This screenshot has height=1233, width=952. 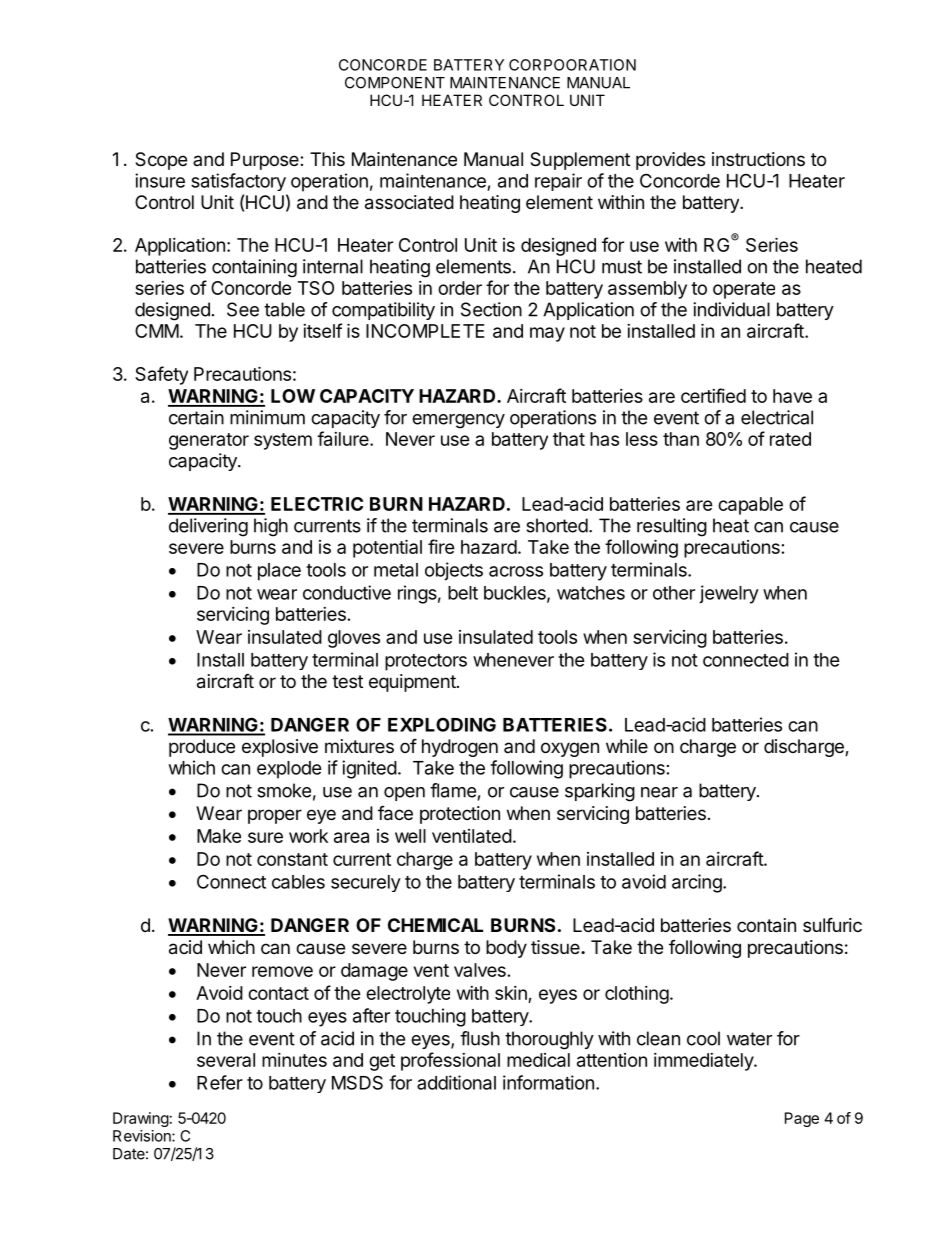 What do you see at coordinates (280, 748) in the screenshot?
I see `explosive` at bounding box center [280, 748].
